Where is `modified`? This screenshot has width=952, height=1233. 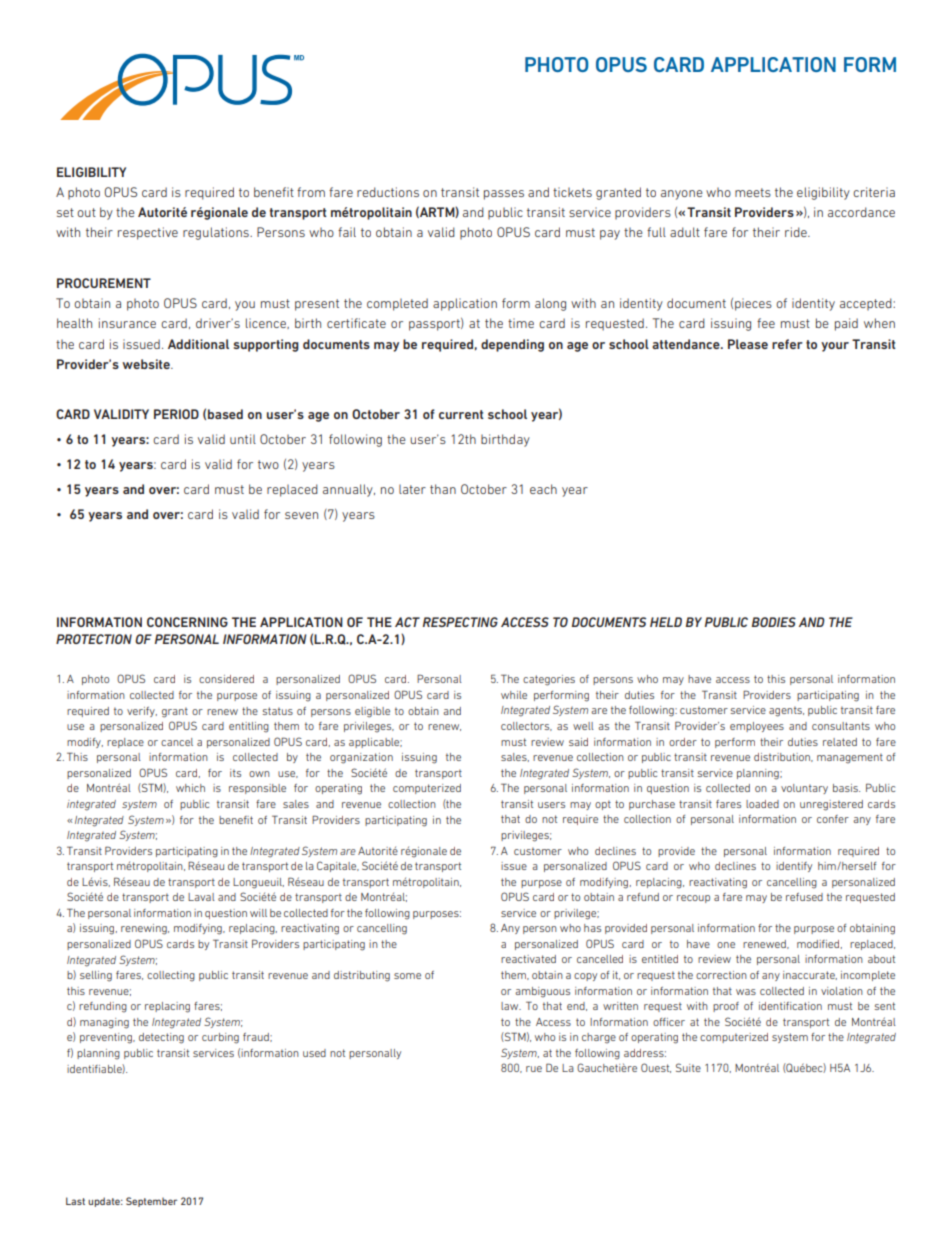 modified is located at coordinates (819, 944).
